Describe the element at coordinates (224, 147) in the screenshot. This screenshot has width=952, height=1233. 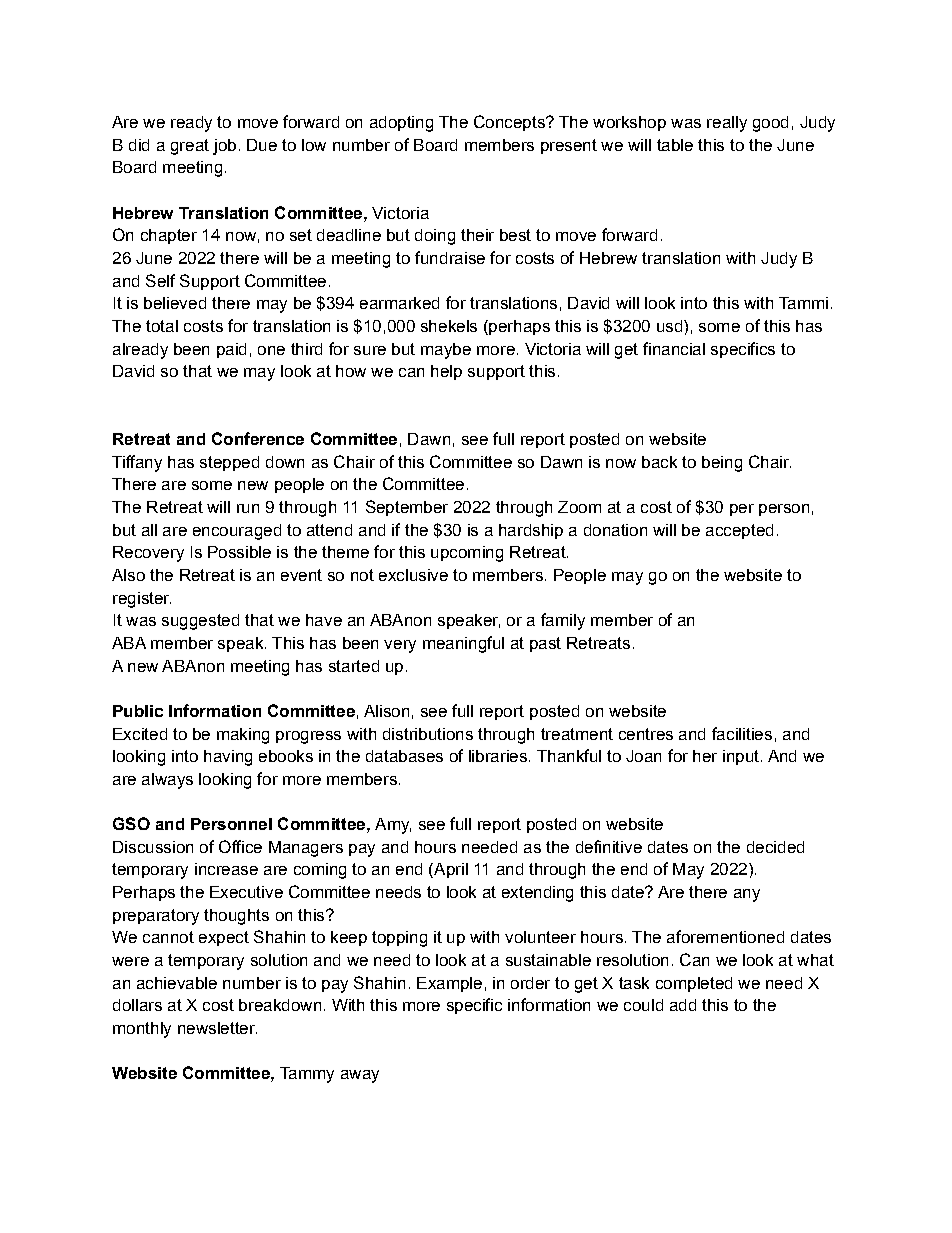
I see `job` at that location.
